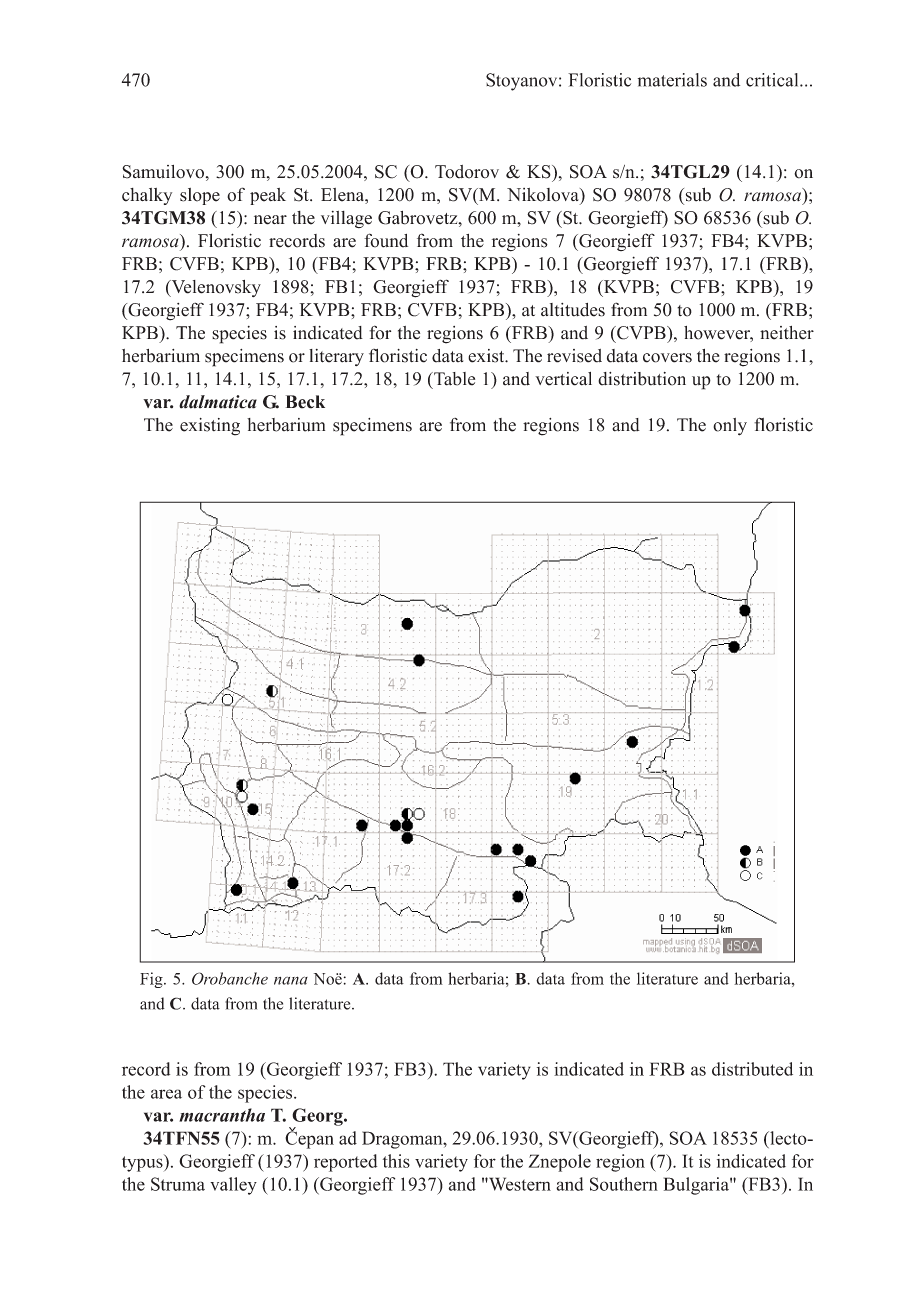 The width and height of the screenshot is (924, 1304). What do you see at coordinates (166, 1094) in the screenshot?
I see `area` at bounding box center [166, 1094].
